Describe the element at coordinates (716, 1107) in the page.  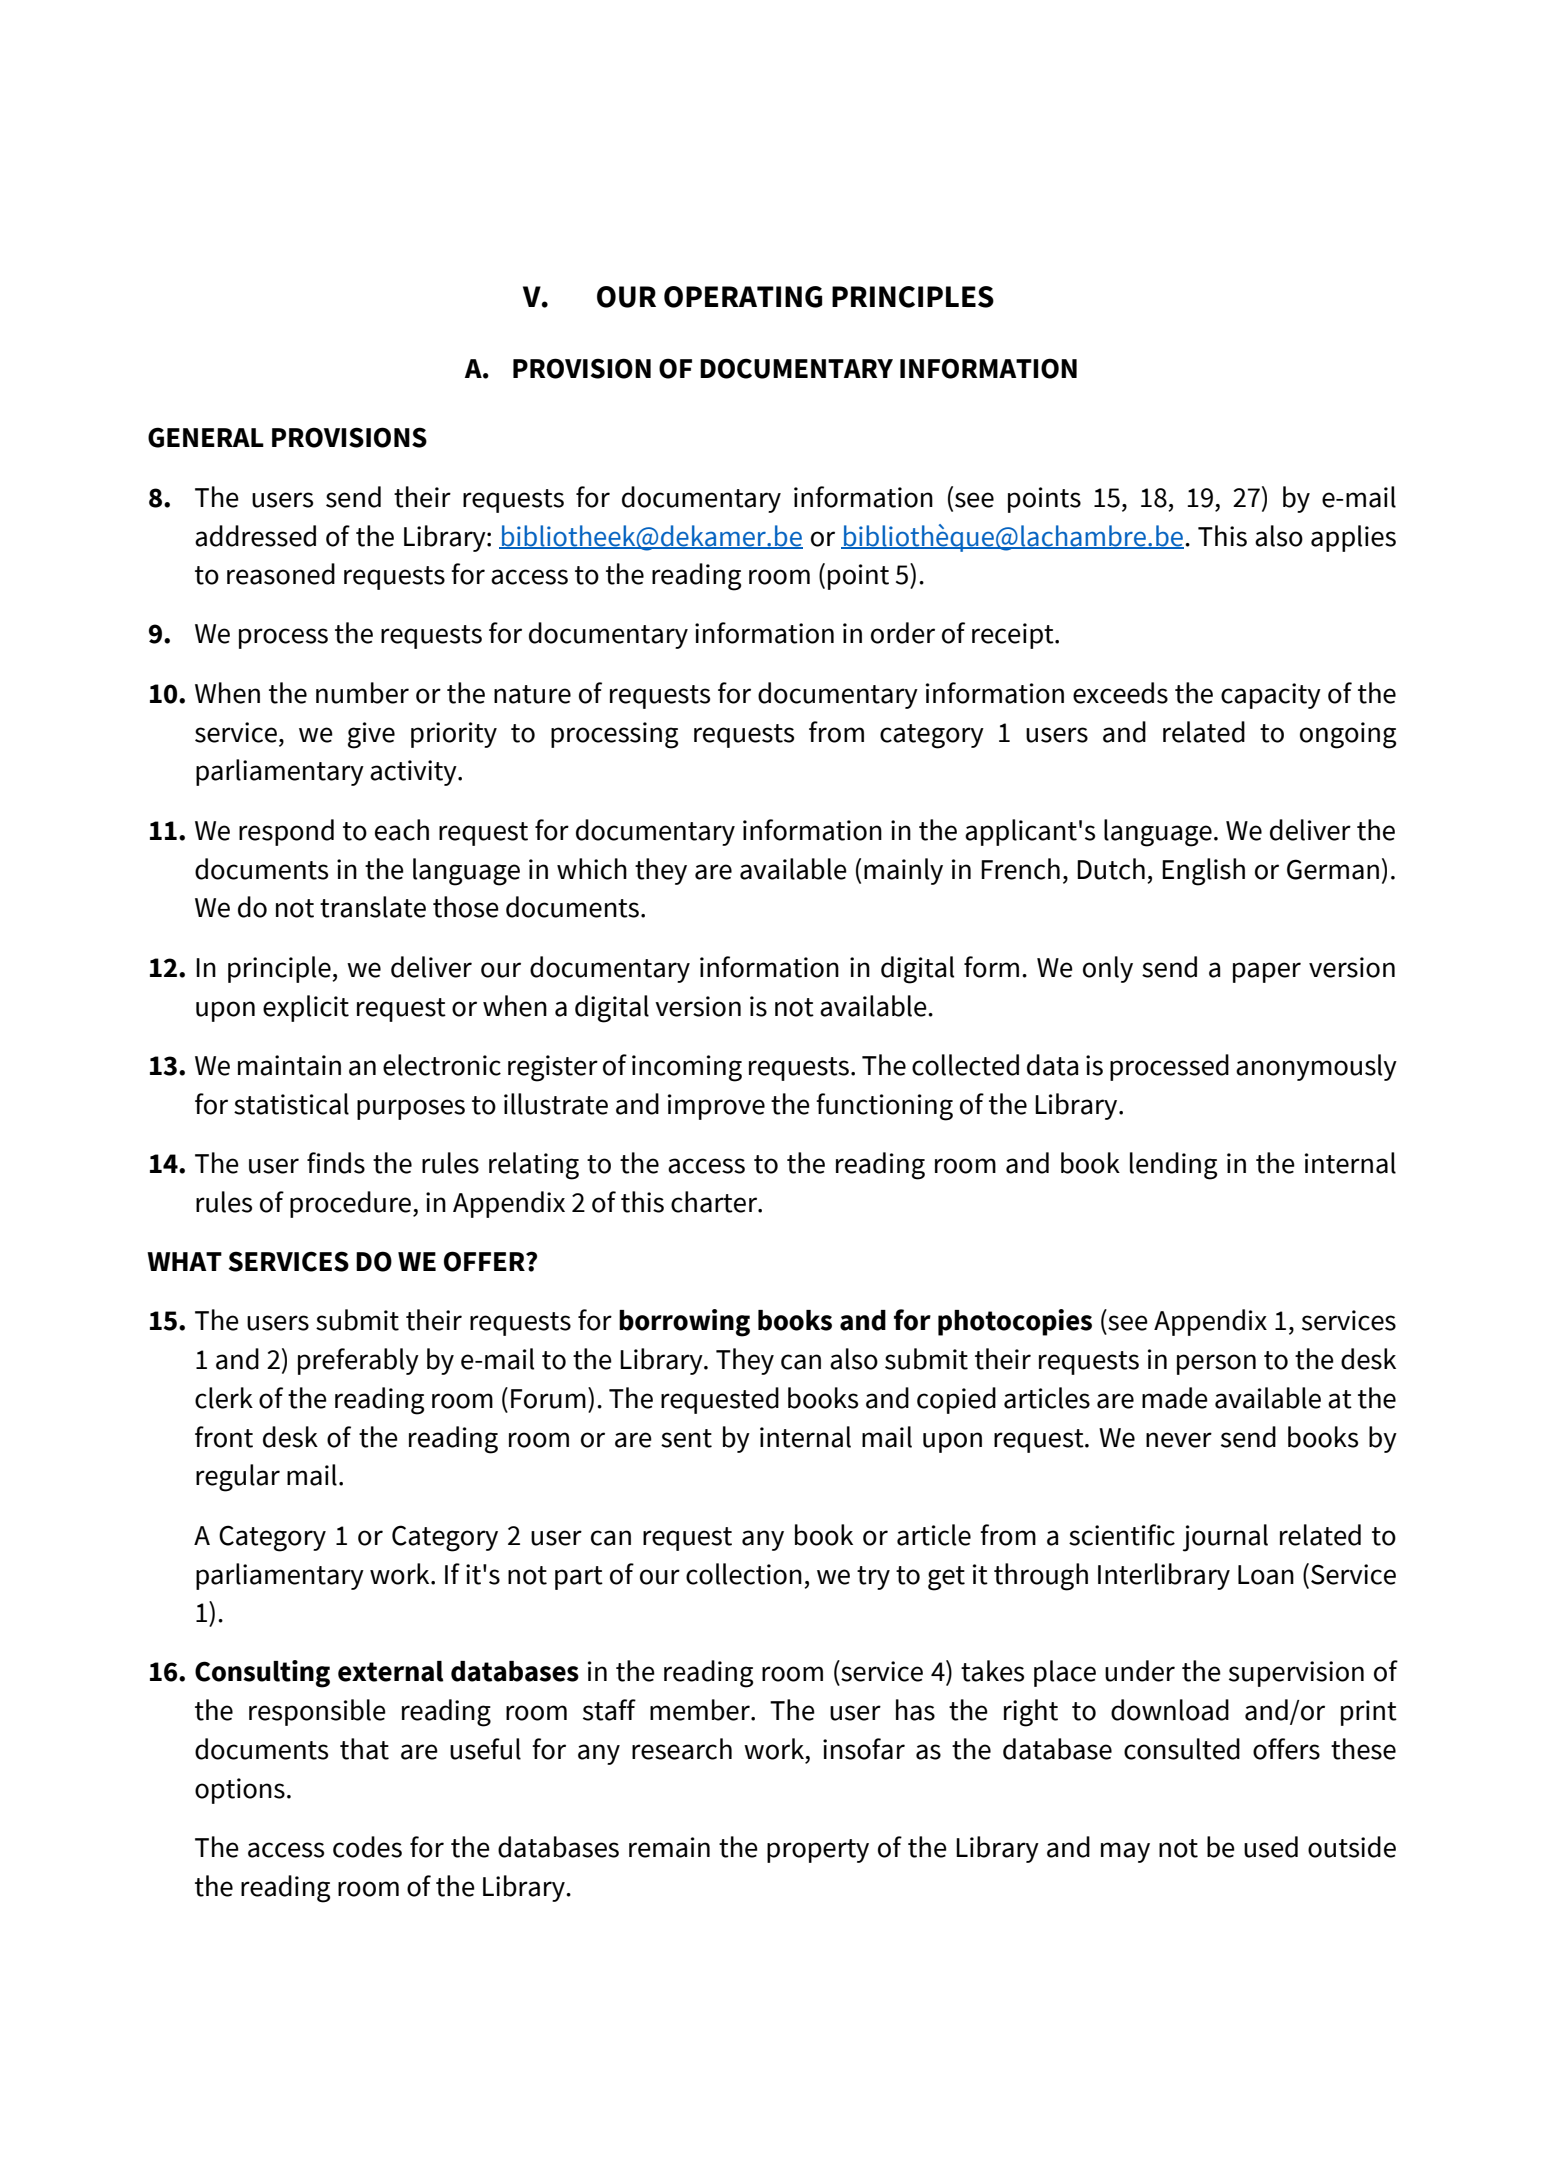
I see `improve` at that location.
